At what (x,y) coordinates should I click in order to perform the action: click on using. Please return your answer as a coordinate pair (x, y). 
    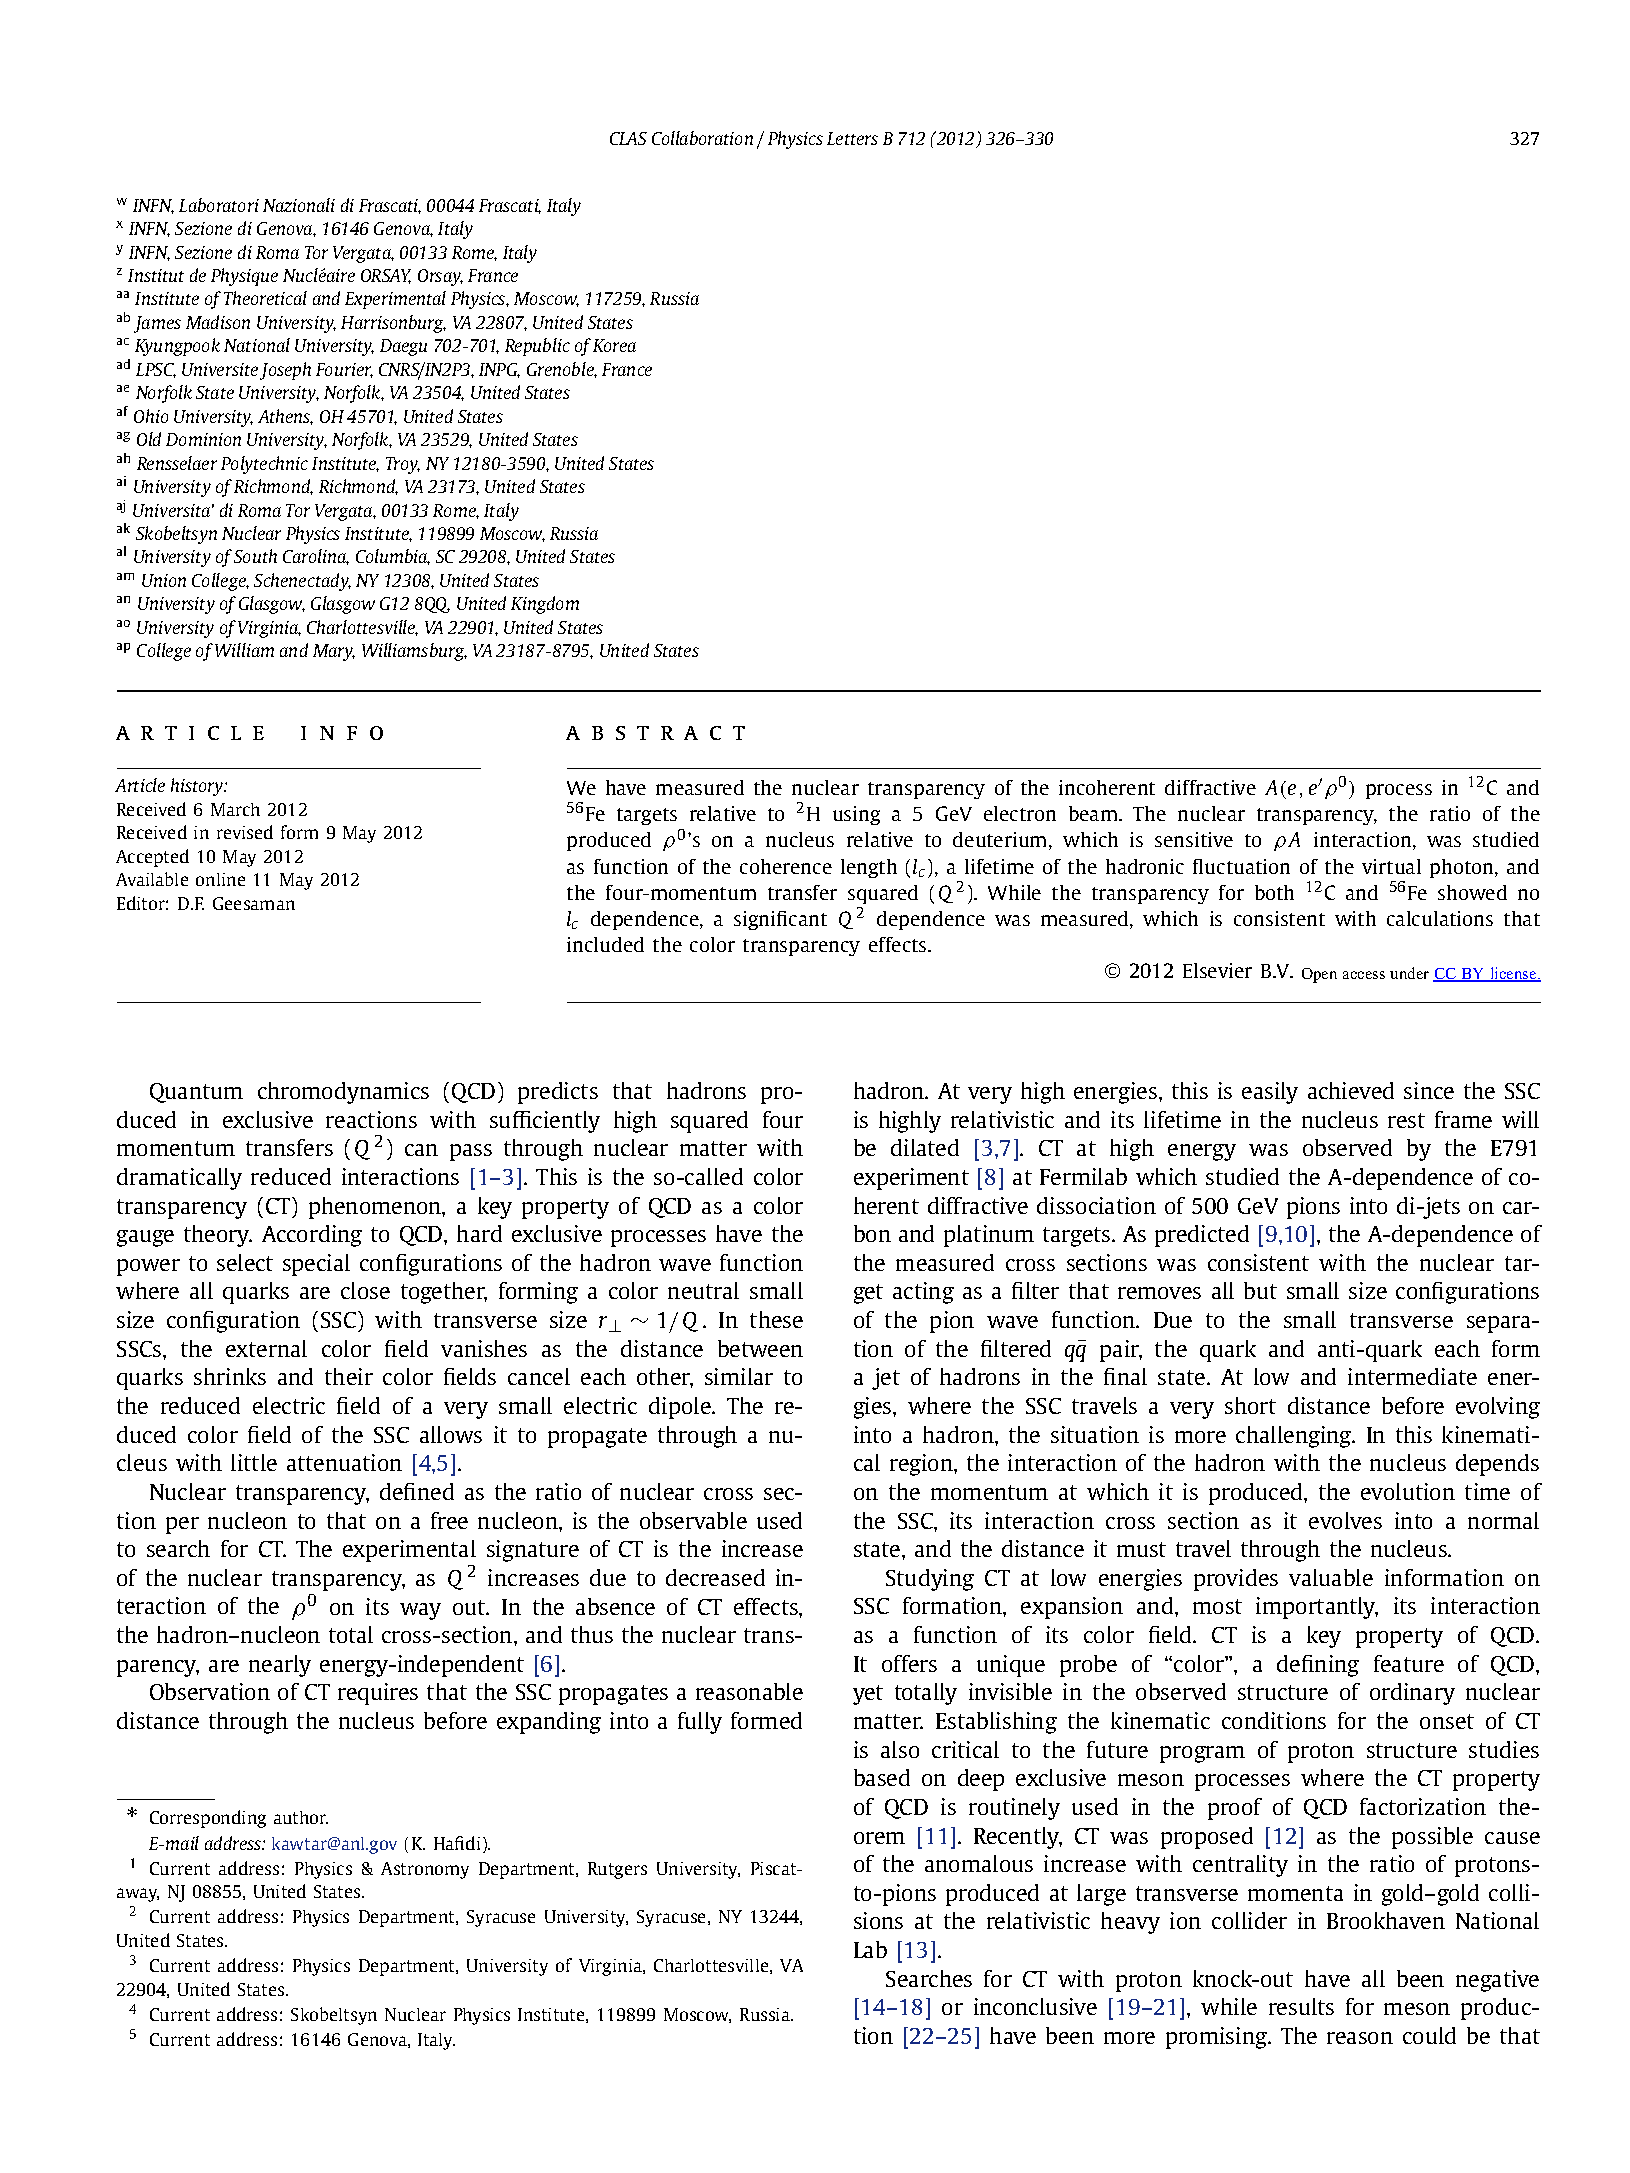
    Looking at the image, I should click on (856, 815).
